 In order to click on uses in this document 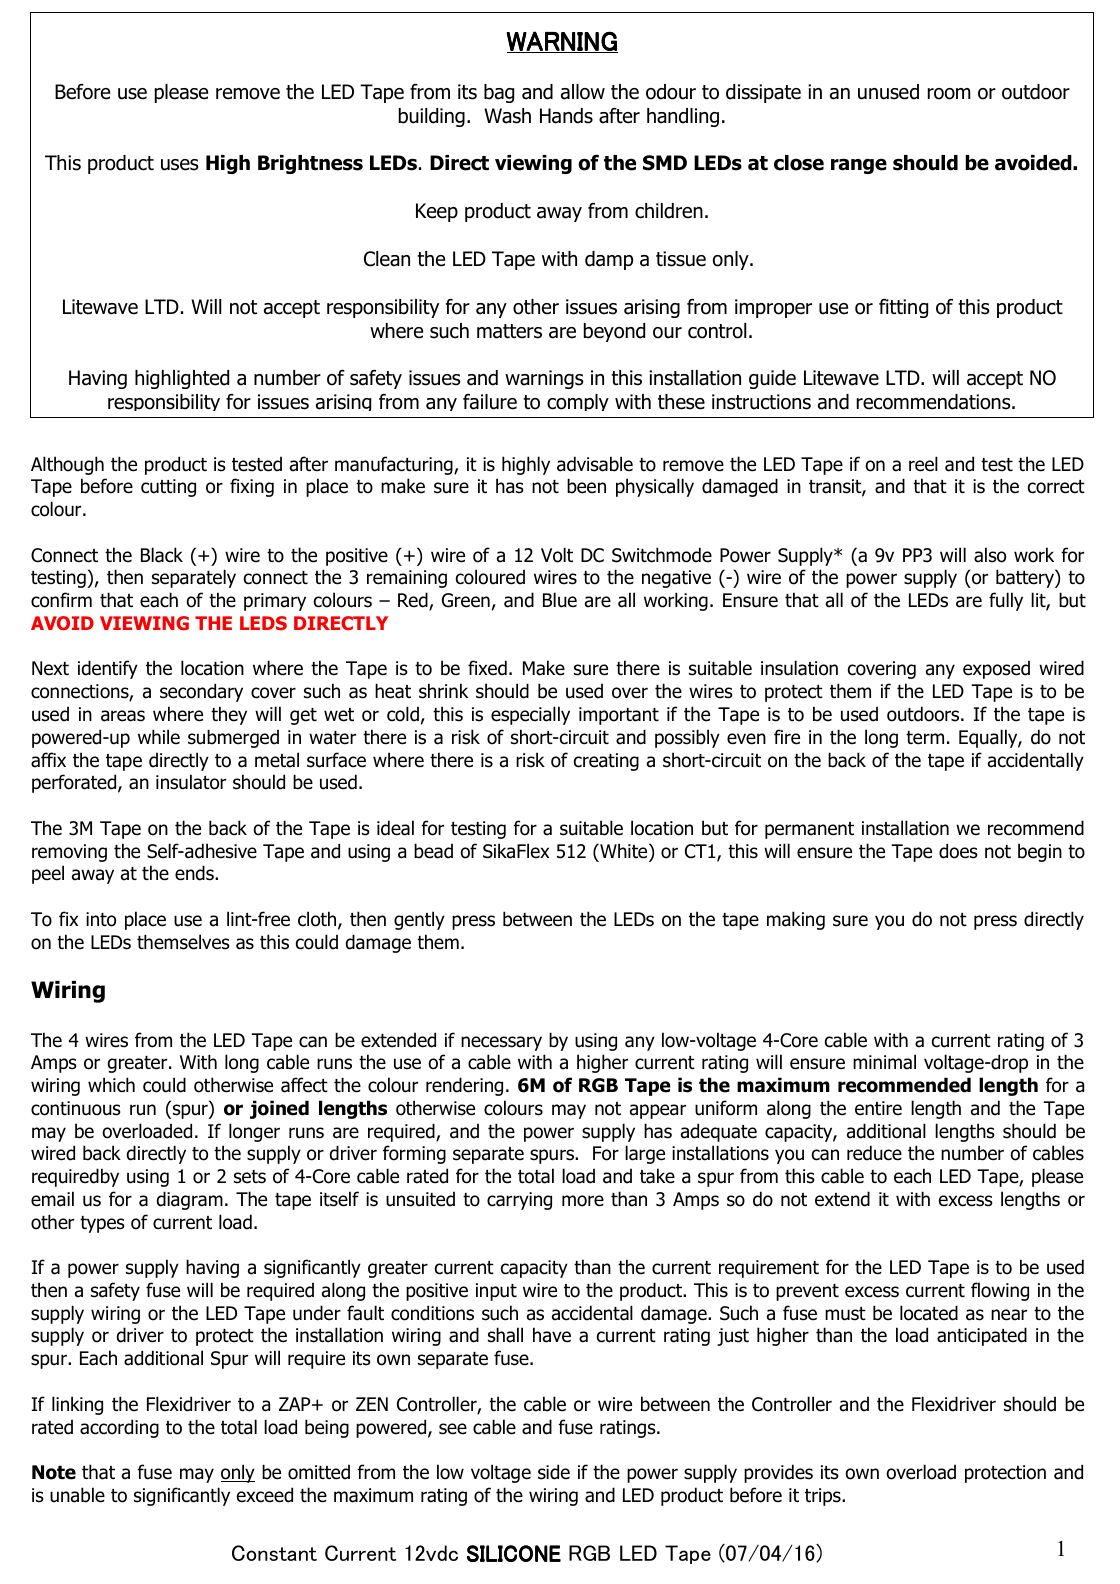, I will do `click(180, 165)`.
